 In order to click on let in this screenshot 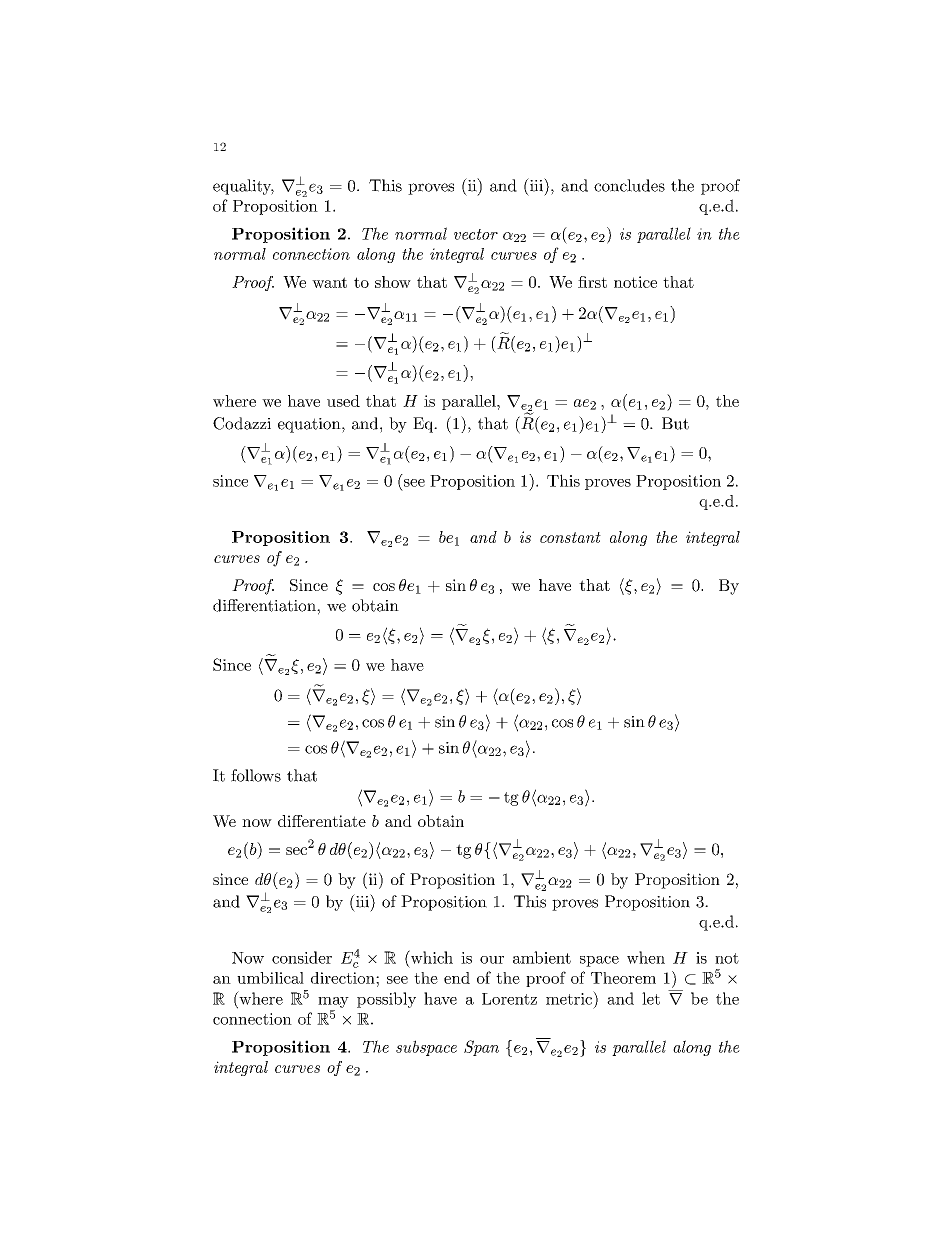, I will do `click(651, 998)`.
